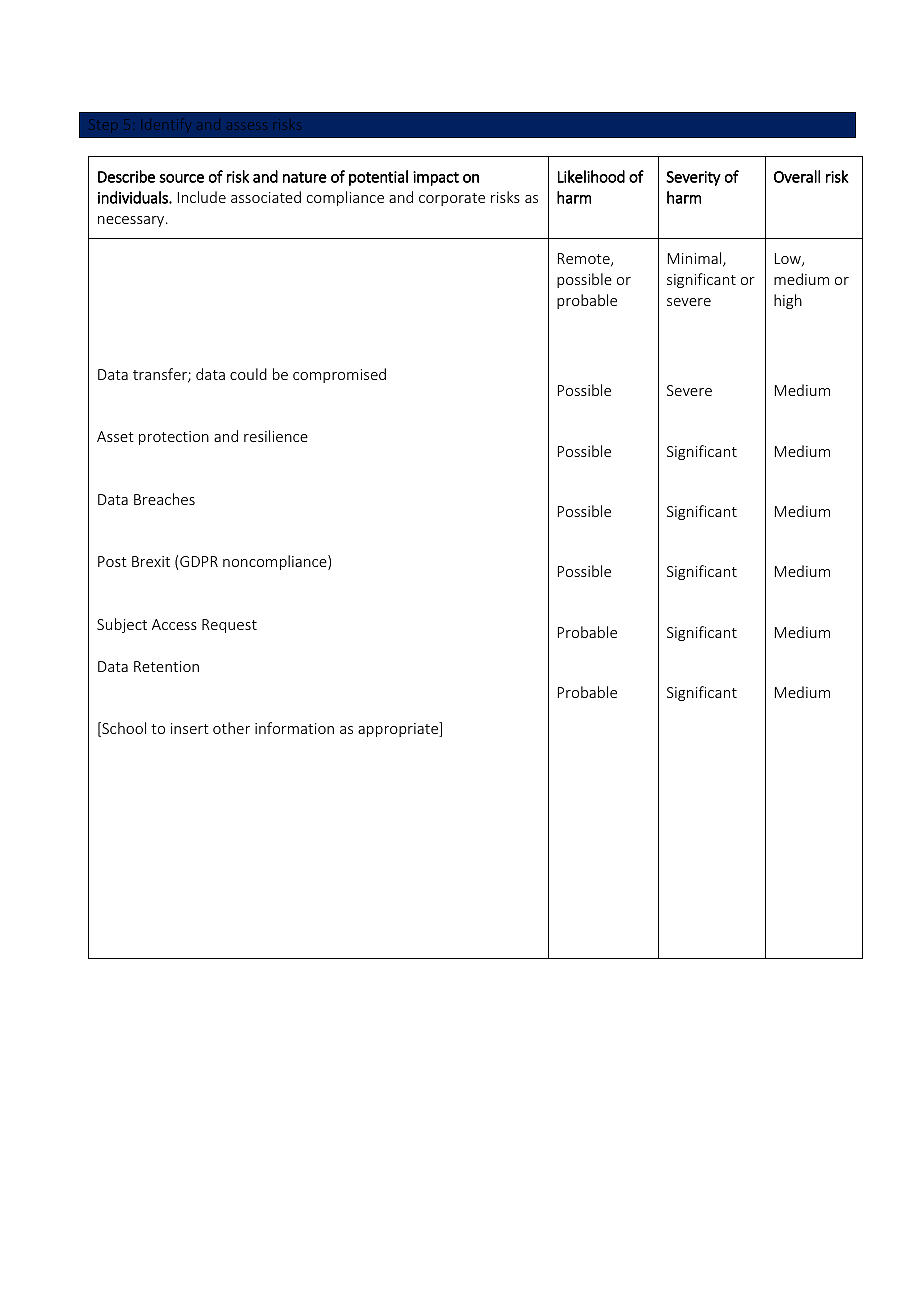 The height and width of the screenshot is (1308, 924). Describe the element at coordinates (399, 729) in the screenshot. I see `appropriate` at that location.
